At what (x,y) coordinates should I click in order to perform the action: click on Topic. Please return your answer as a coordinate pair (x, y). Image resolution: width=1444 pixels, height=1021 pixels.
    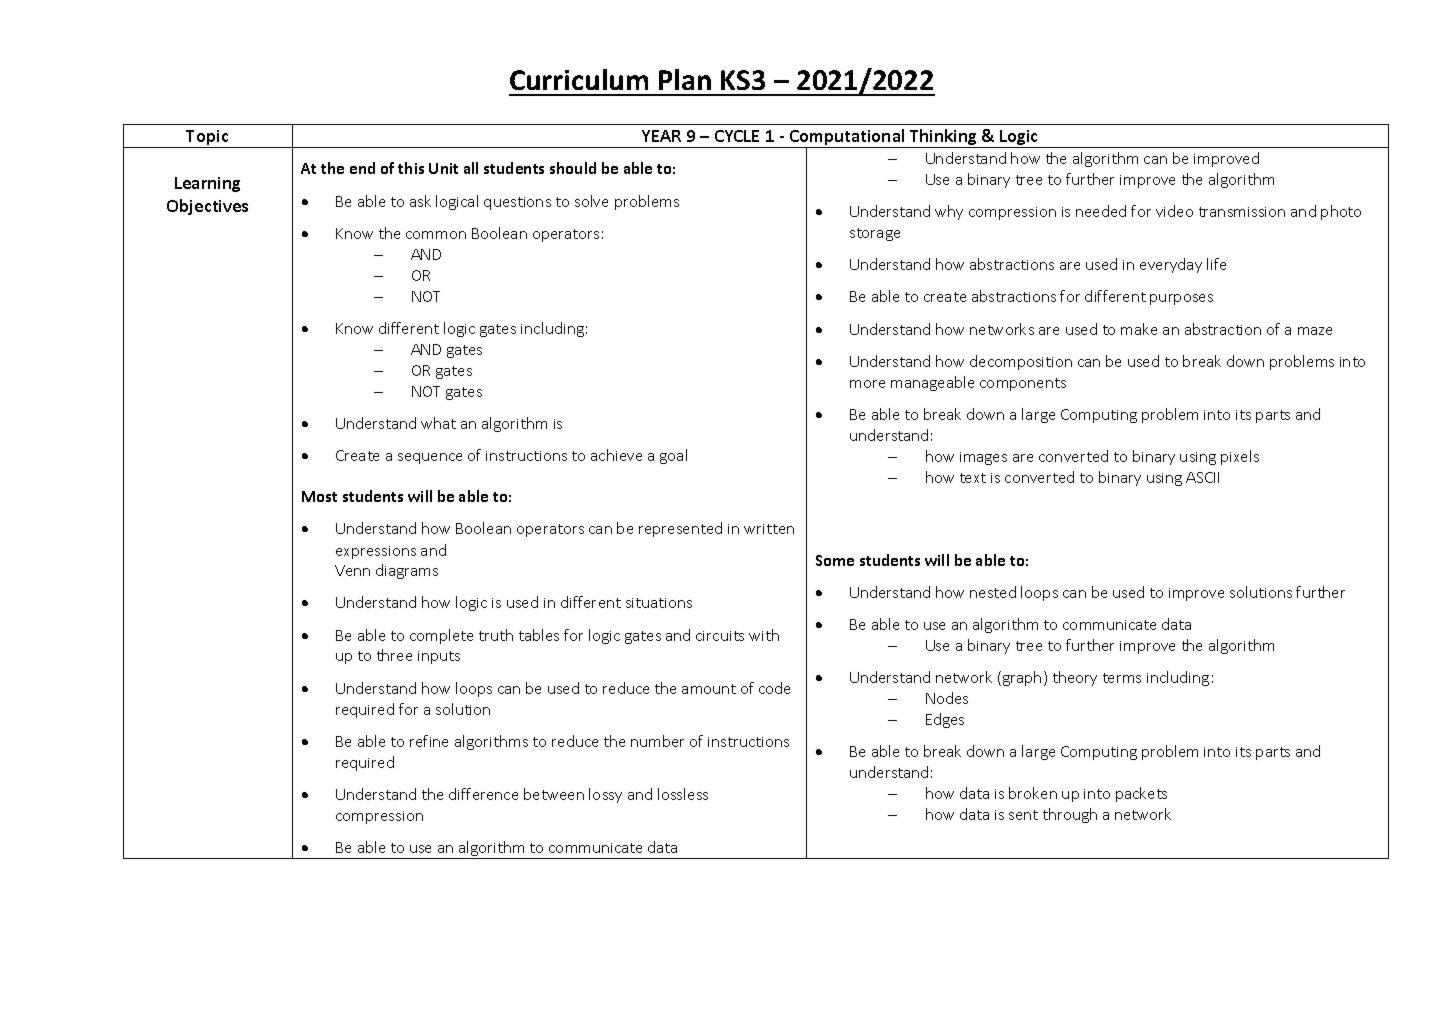
    Looking at the image, I should click on (208, 139).
